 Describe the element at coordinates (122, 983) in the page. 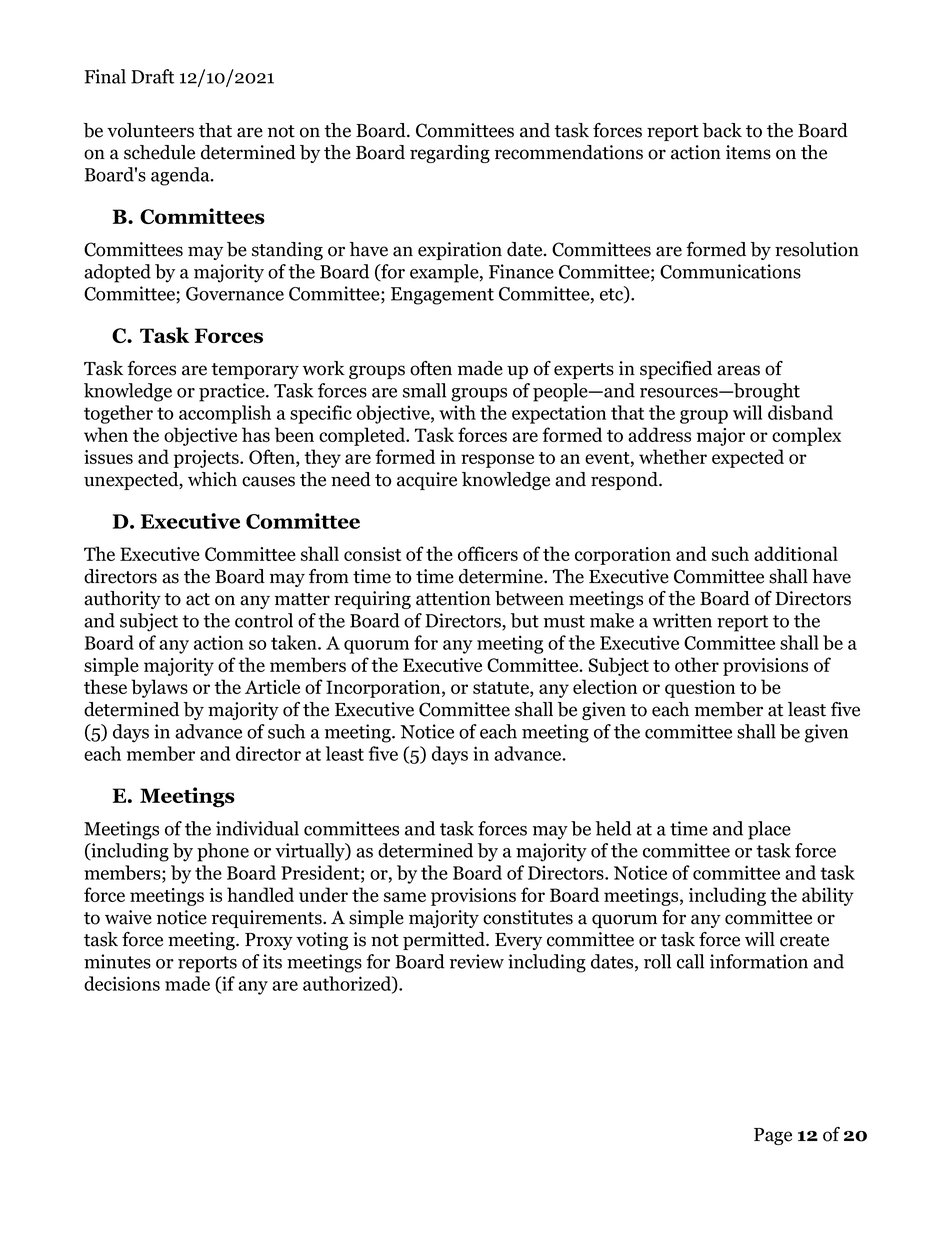

I see `decisions` at that location.
